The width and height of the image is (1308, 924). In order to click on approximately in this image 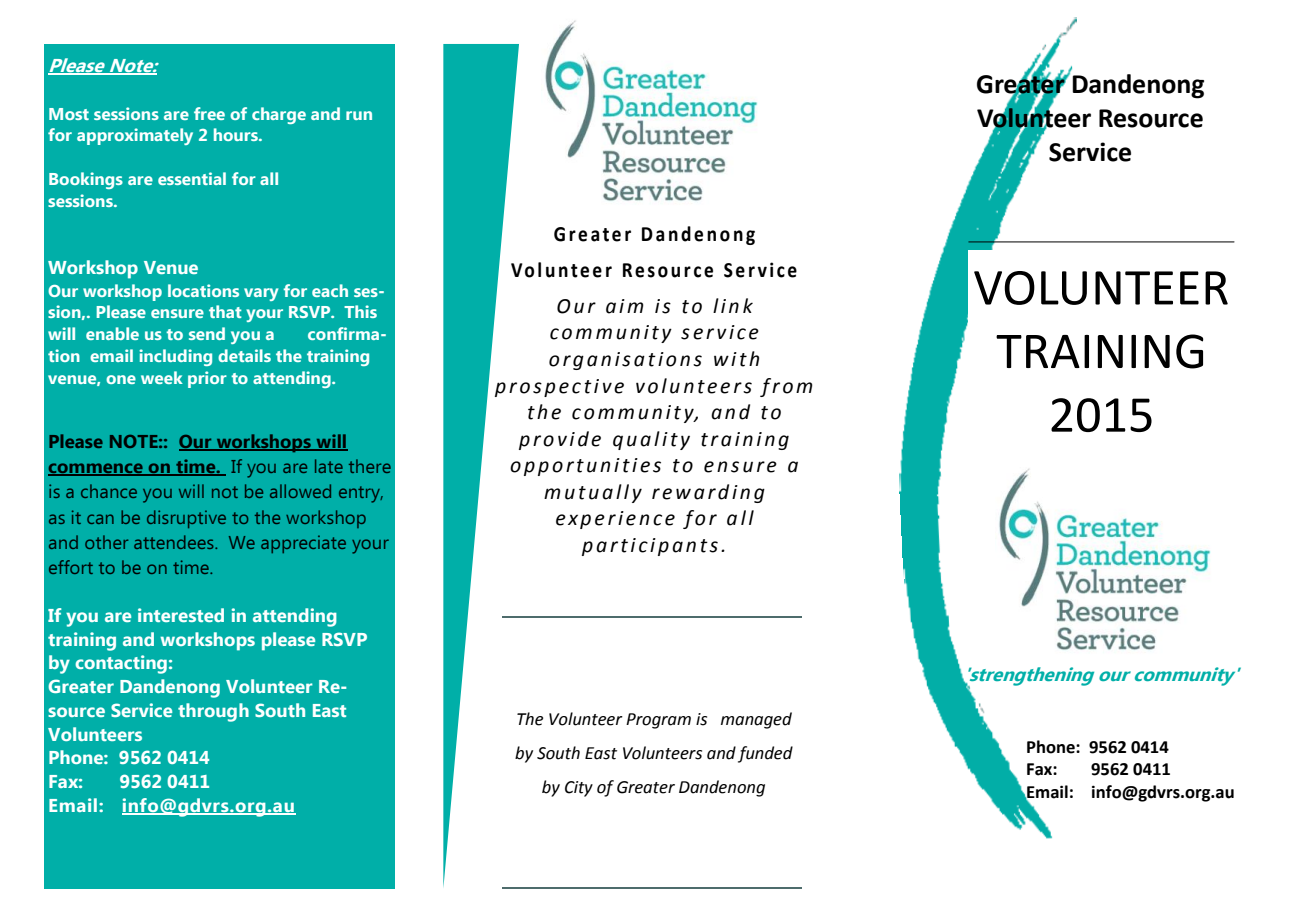, I will do `click(135, 136)`.
